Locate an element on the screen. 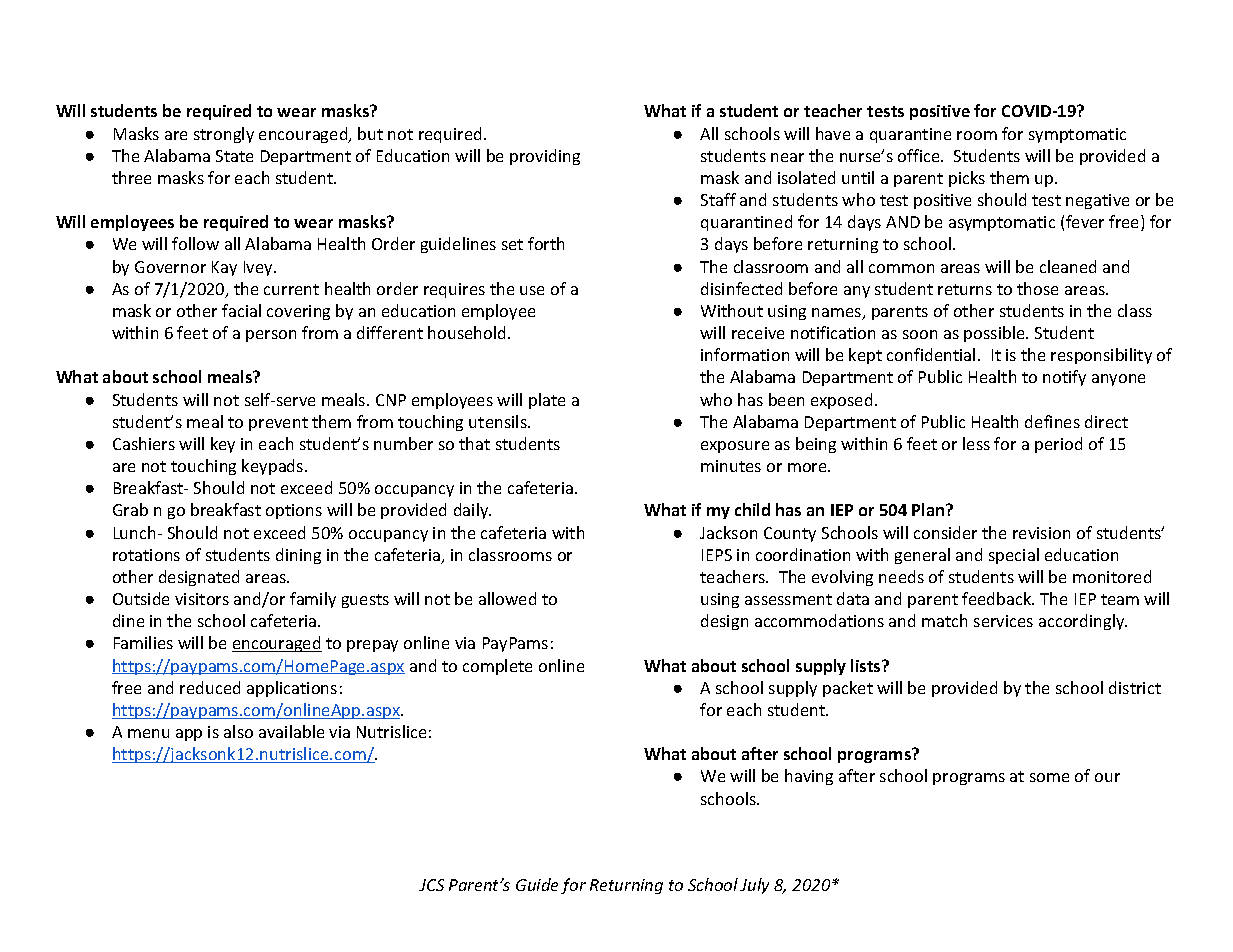 Image resolution: width=1233 pixels, height=952 pixels. picks is located at coordinates (967, 179).
